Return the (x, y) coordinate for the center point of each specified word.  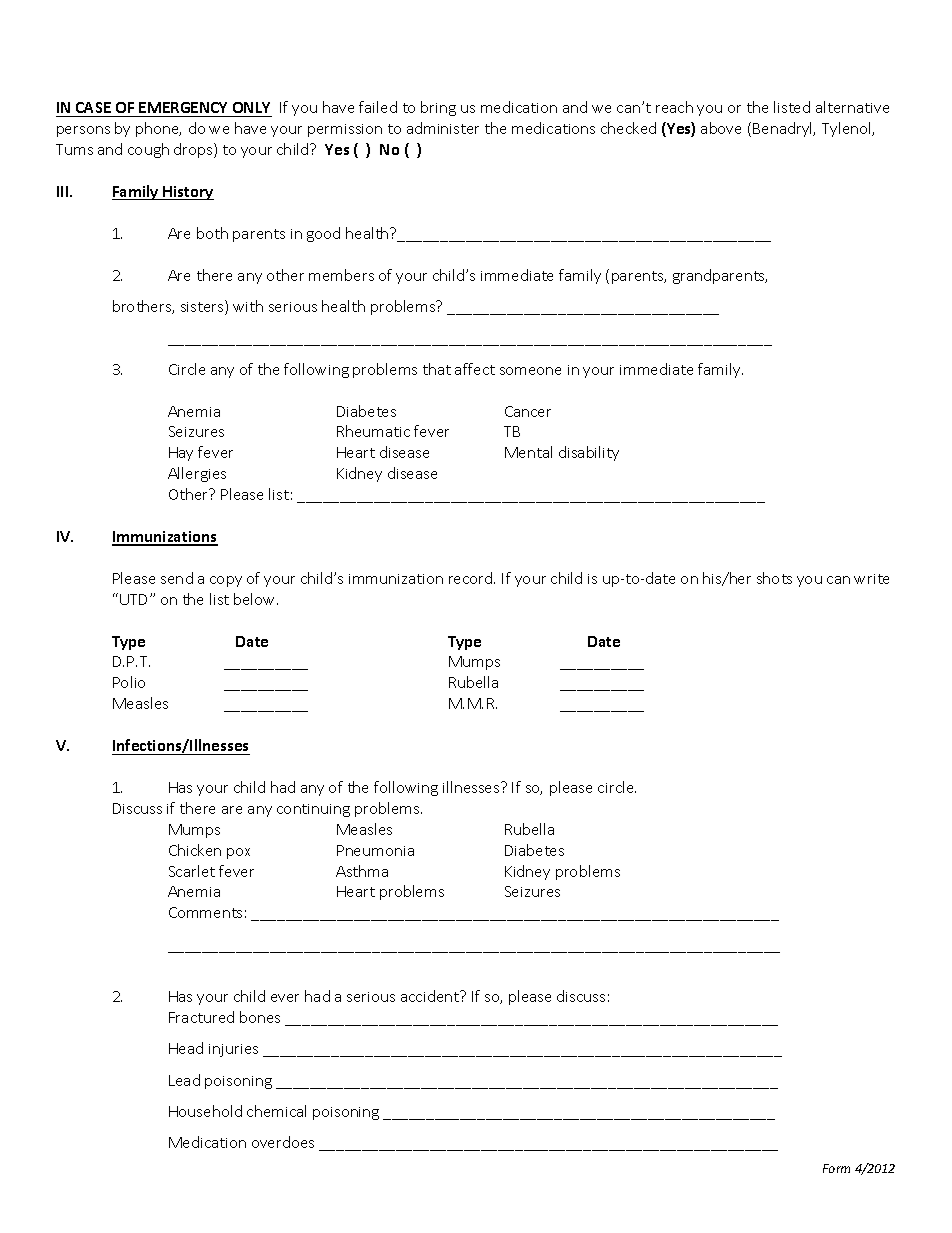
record (472, 578)
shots (774, 578)
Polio (129, 682)
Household (205, 1111)
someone (530, 371)
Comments (205, 912)
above (721, 128)
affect (475, 369)
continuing (313, 810)
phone (158, 129)
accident (431, 996)
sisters (203, 307)
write (871, 579)
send (177, 578)
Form (836, 1168)
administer (443, 128)
